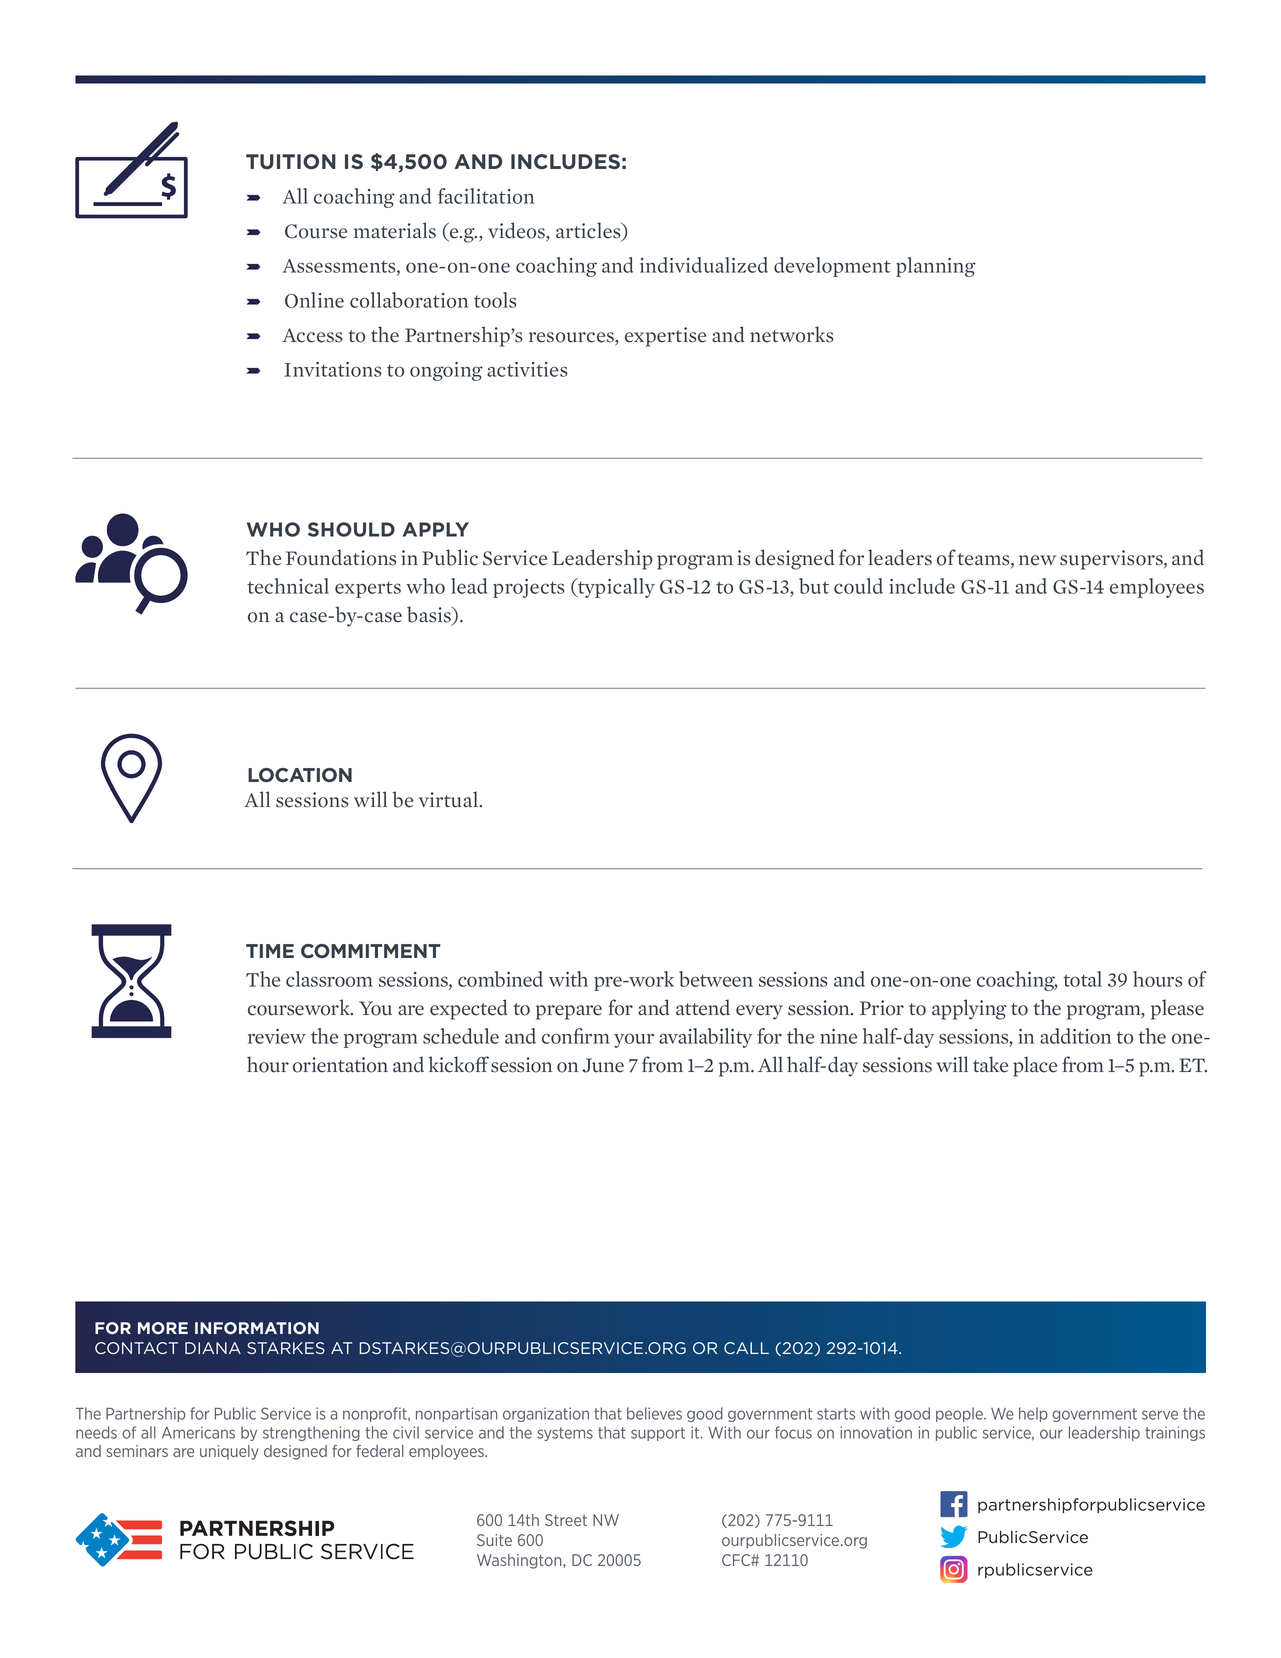 The image size is (1281, 1658). Describe the element at coordinates (603, 1065) in the page. I see `June` at that location.
